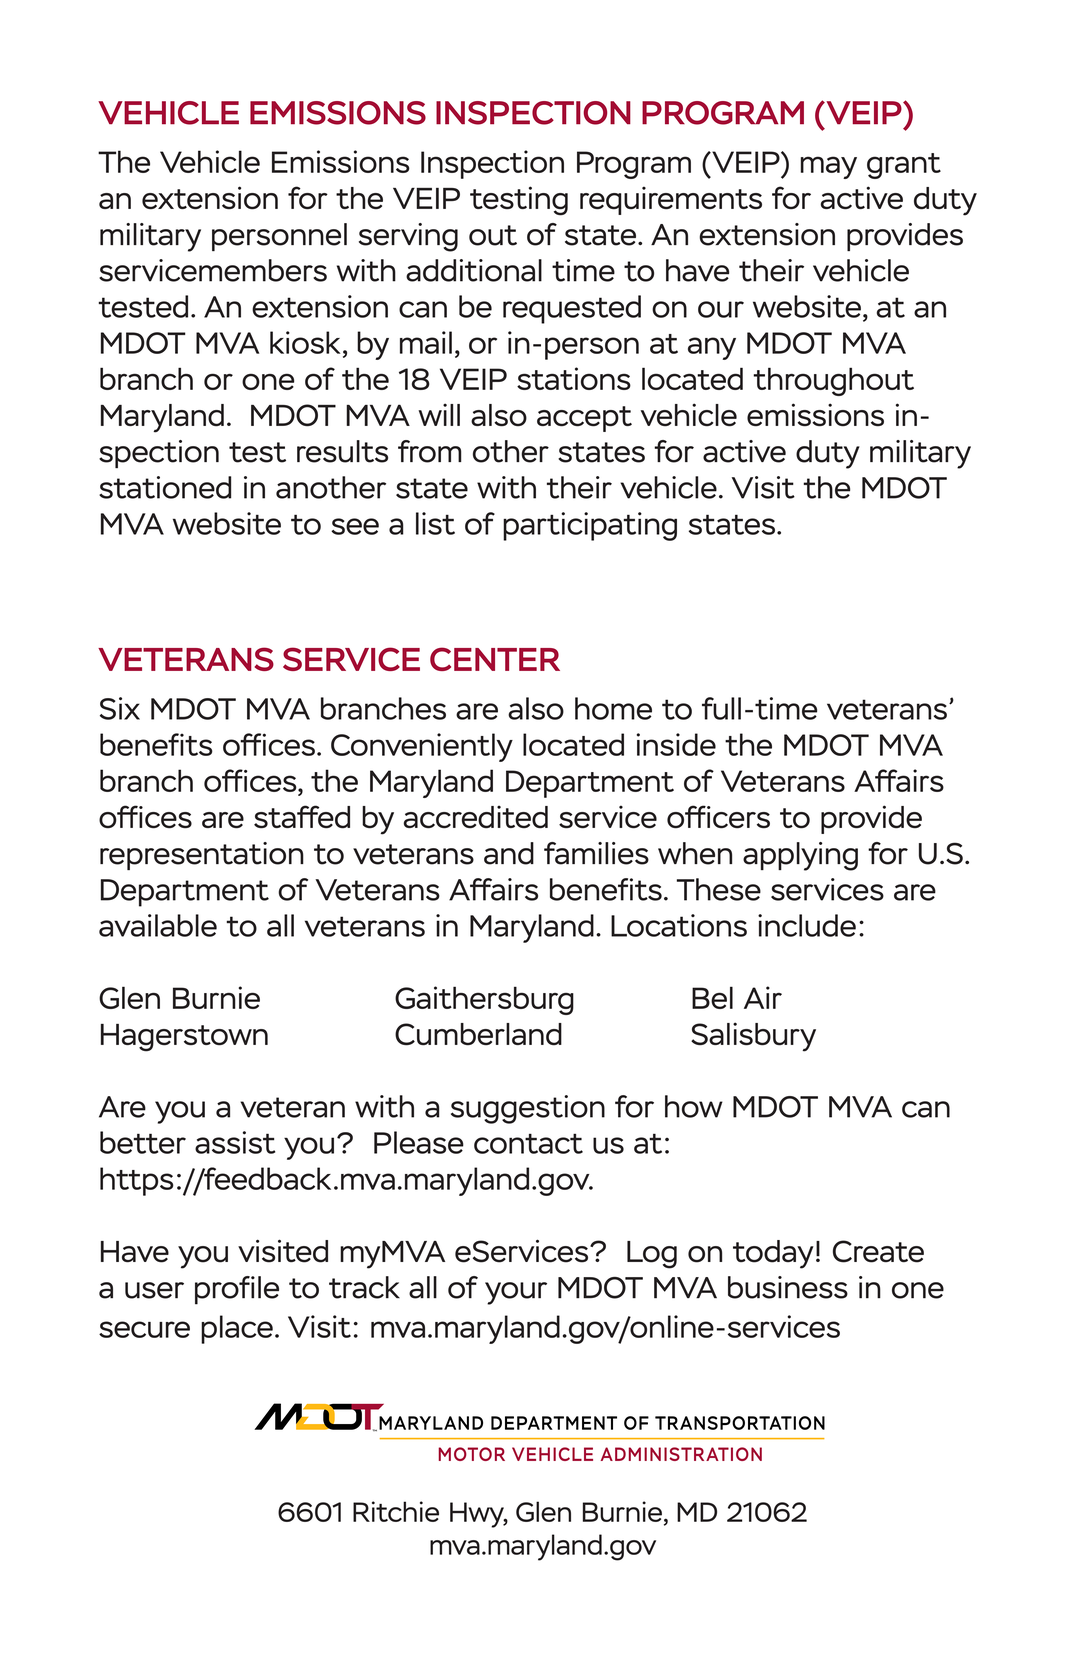 This screenshot has width=1085, height=1677. What do you see at coordinates (829, 167) in the screenshot?
I see `may` at bounding box center [829, 167].
